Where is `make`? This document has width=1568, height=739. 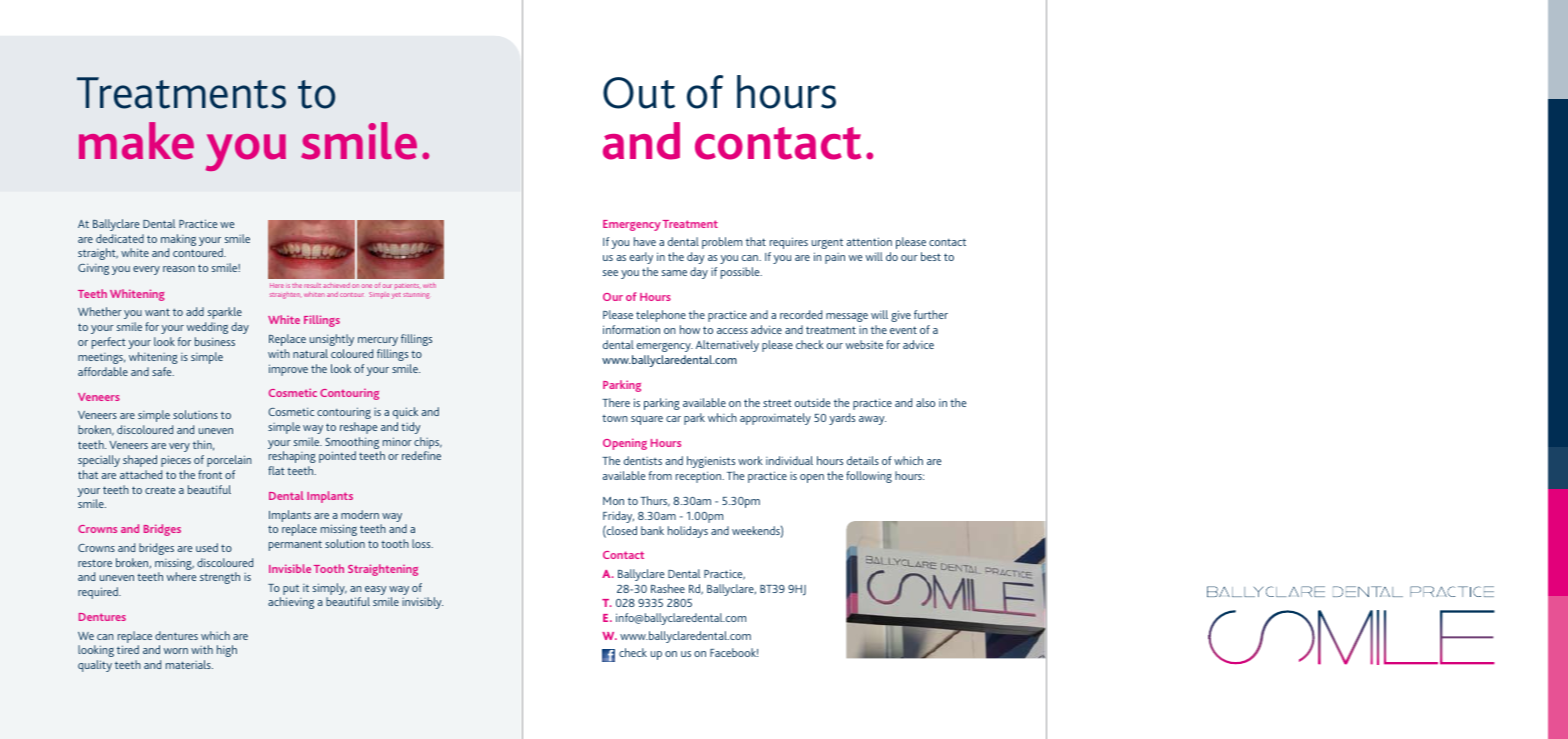
make is located at coordinates (136, 141).
